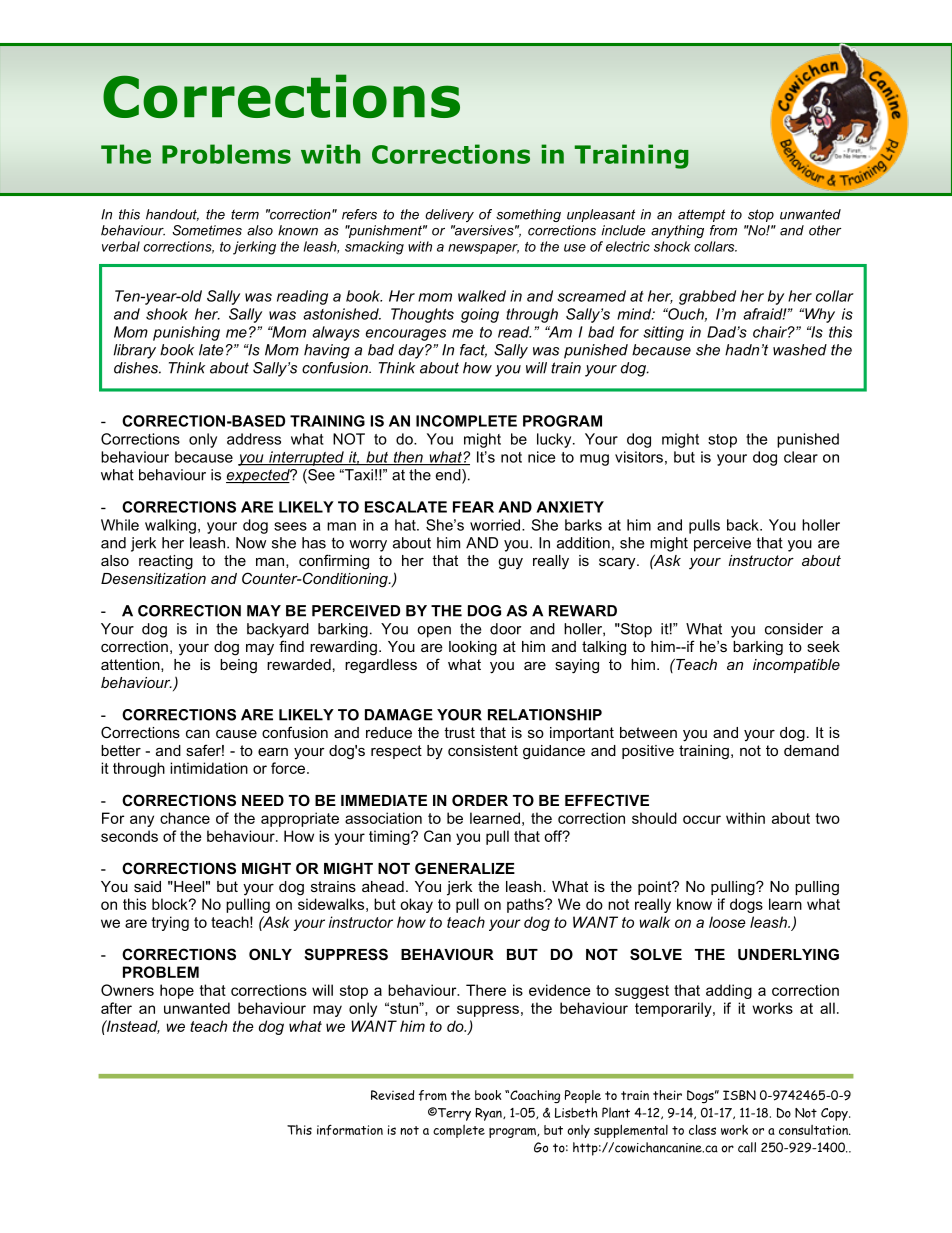  Describe the element at coordinates (796, 666) in the screenshot. I see `incompatible` at that location.
